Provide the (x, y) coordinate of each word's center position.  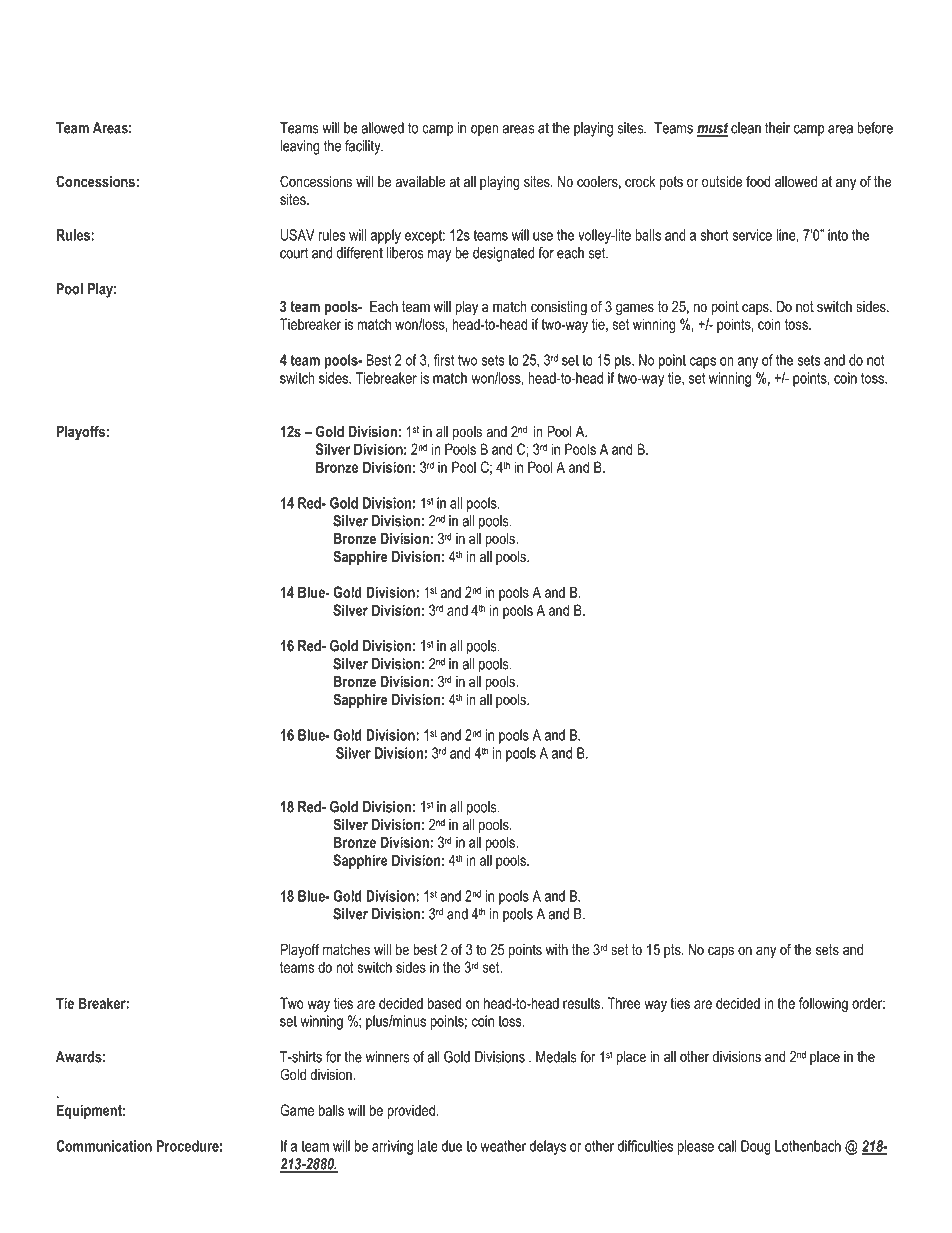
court (294, 253)
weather (503, 1146)
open (485, 131)
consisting (559, 308)
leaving (300, 147)
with (557, 949)
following (823, 1004)
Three (624, 1003)
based (444, 1003)
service (752, 235)
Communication (104, 1146)
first (444, 360)
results (582, 1003)
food (758, 181)
